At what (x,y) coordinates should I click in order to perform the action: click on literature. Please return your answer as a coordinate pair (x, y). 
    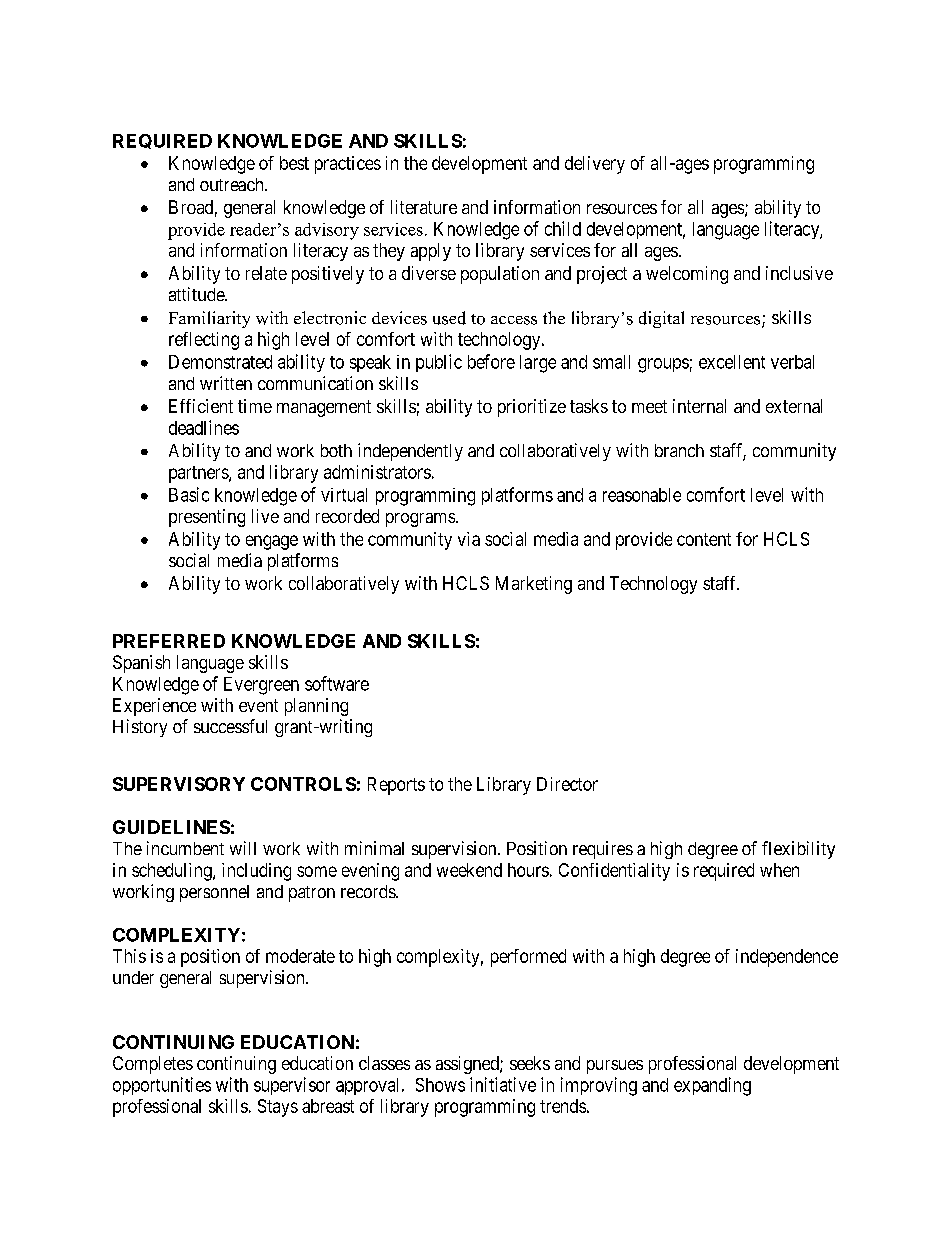
    Looking at the image, I should click on (424, 207).
